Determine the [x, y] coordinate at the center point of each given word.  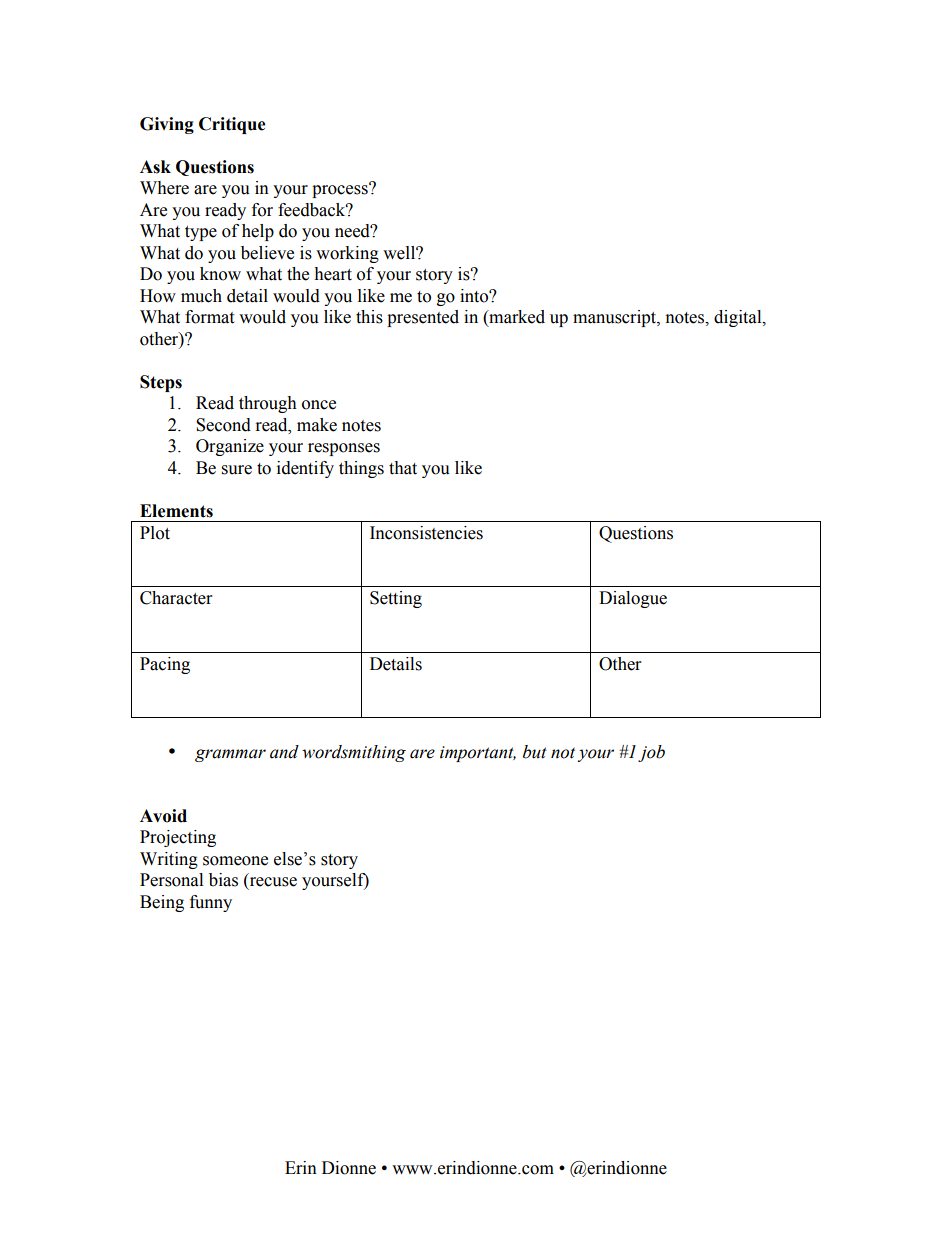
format [209, 317]
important [478, 754]
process [341, 190]
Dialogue [633, 599]
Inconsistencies [426, 533]
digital [739, 318]
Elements [176, 511]
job [651, 753]
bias [223, 880]
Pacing [165, 665]
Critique [232, 125]
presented [423, 318]
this [369, 317]
